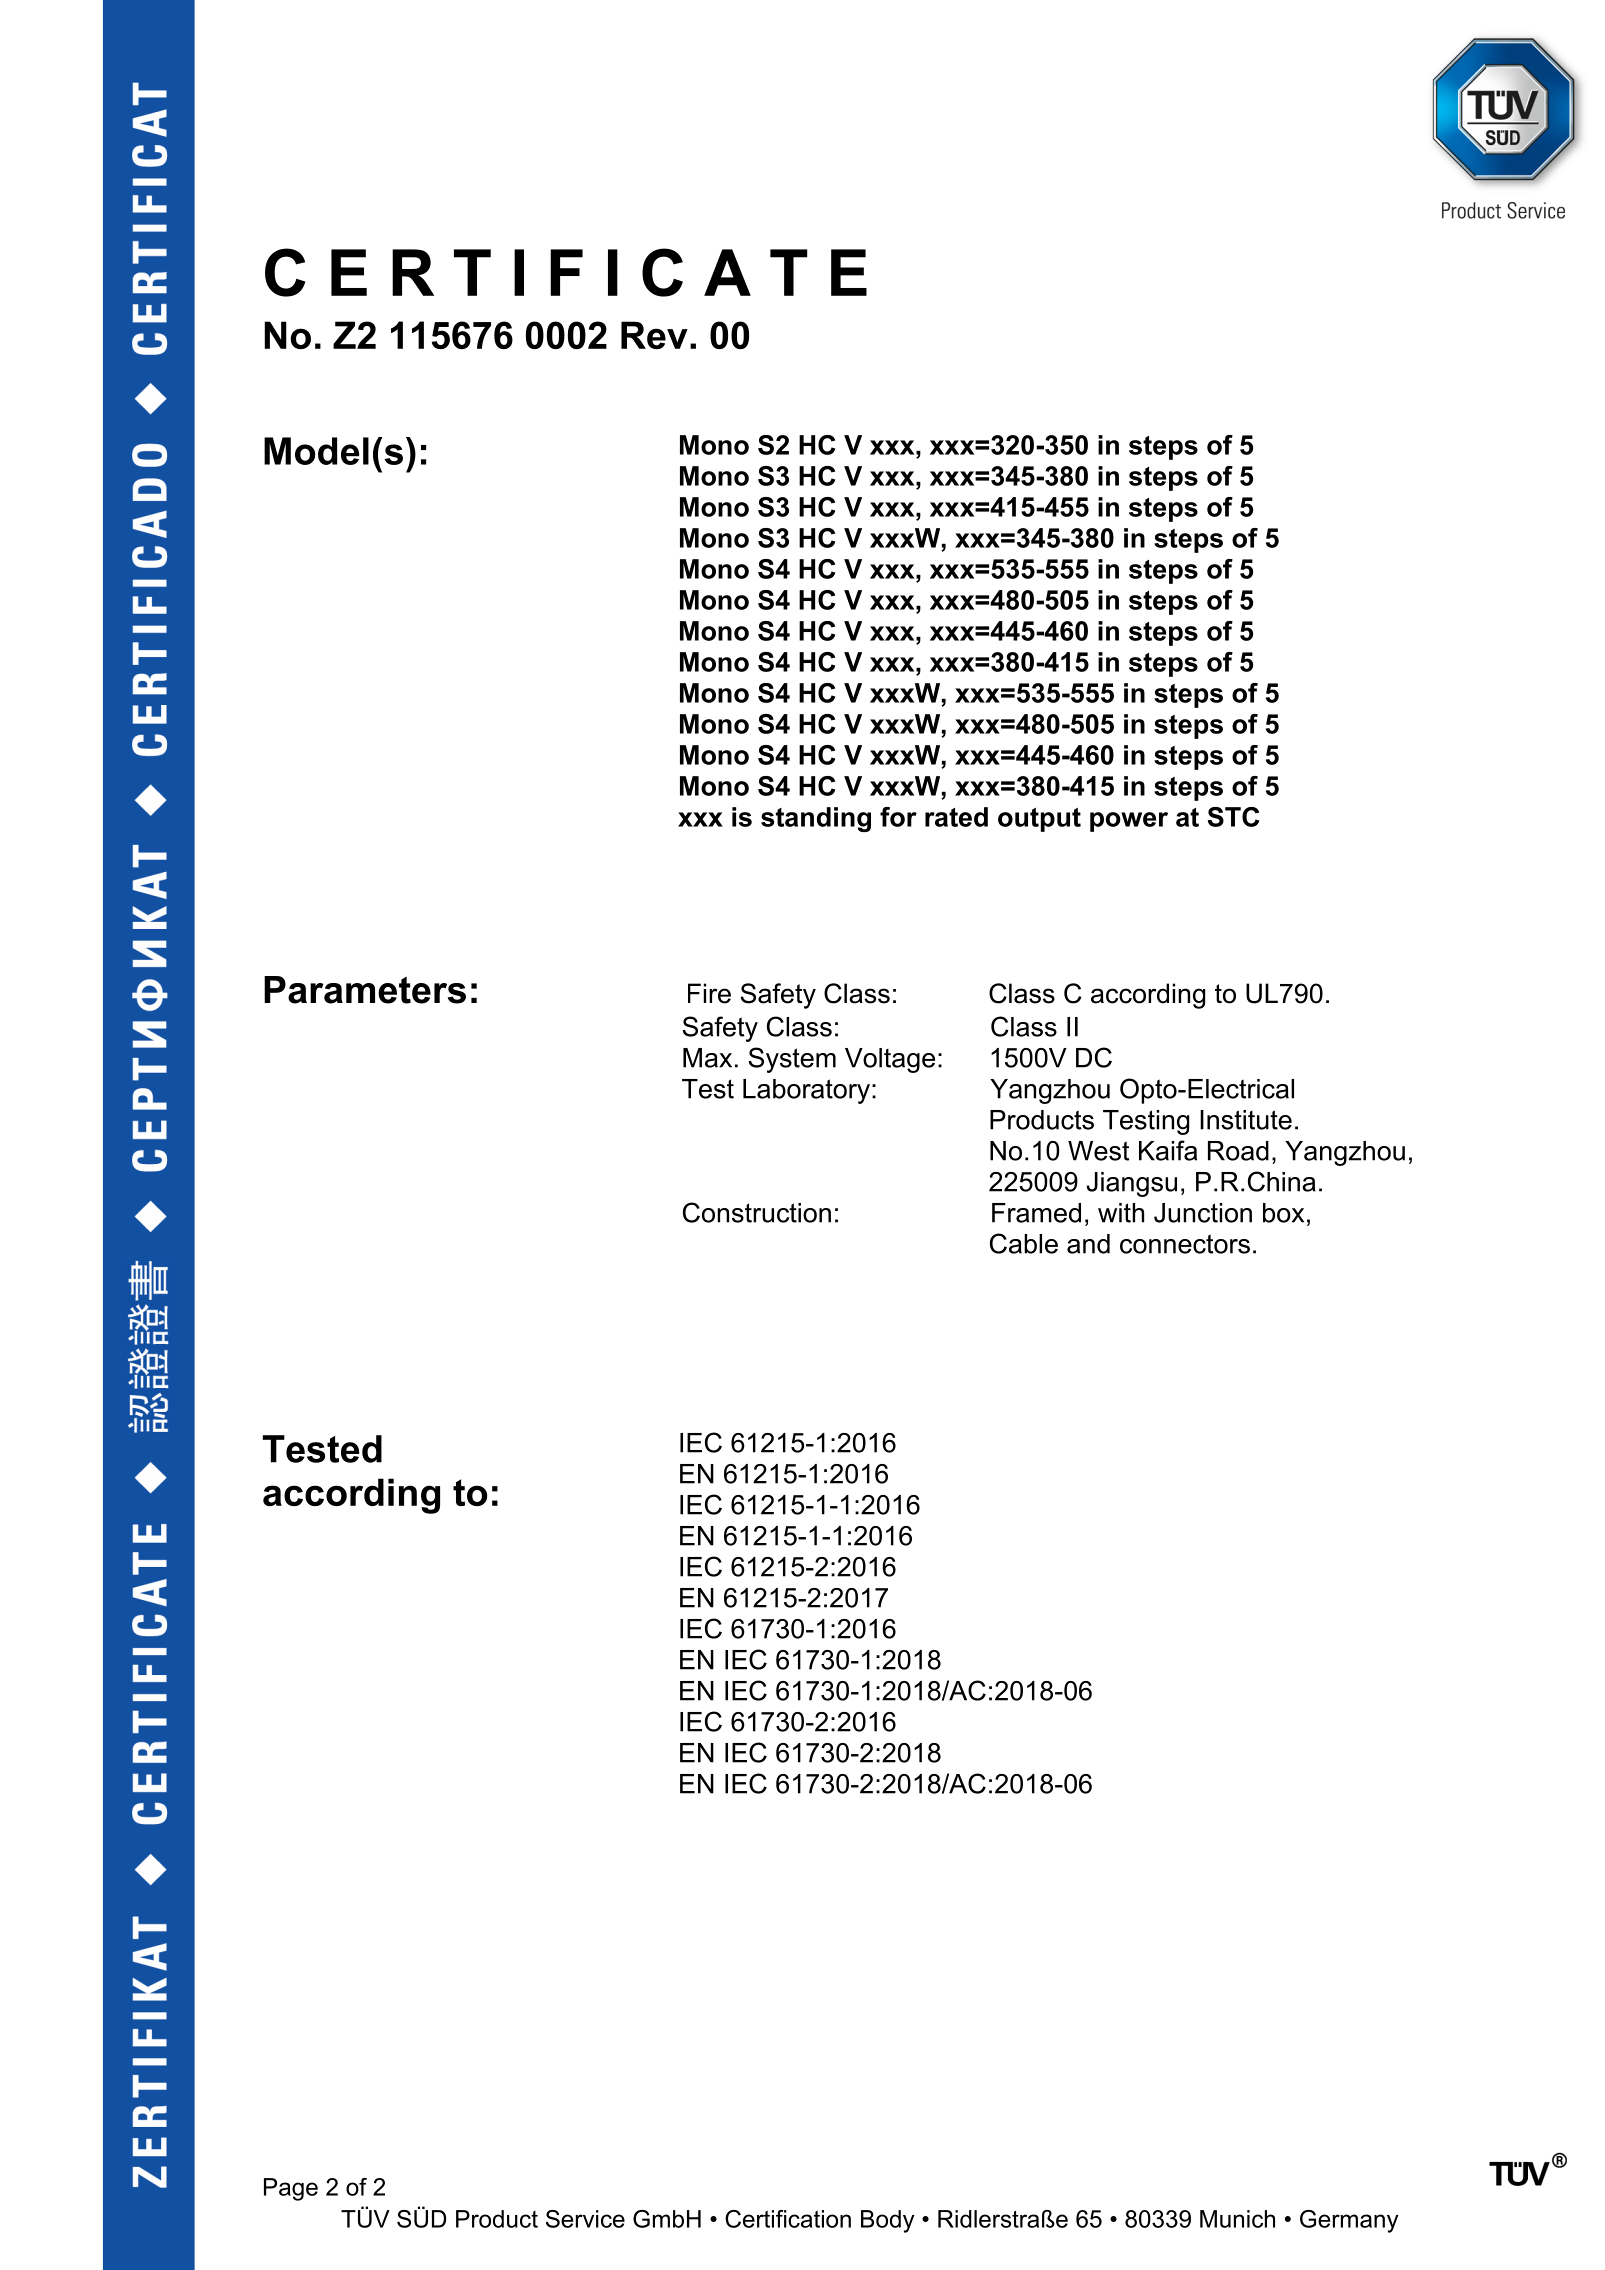 The width and height of the image is (1605, 2270). Describe the element at coordinates (291, 2189) in the image. I see `Page` at that location.
